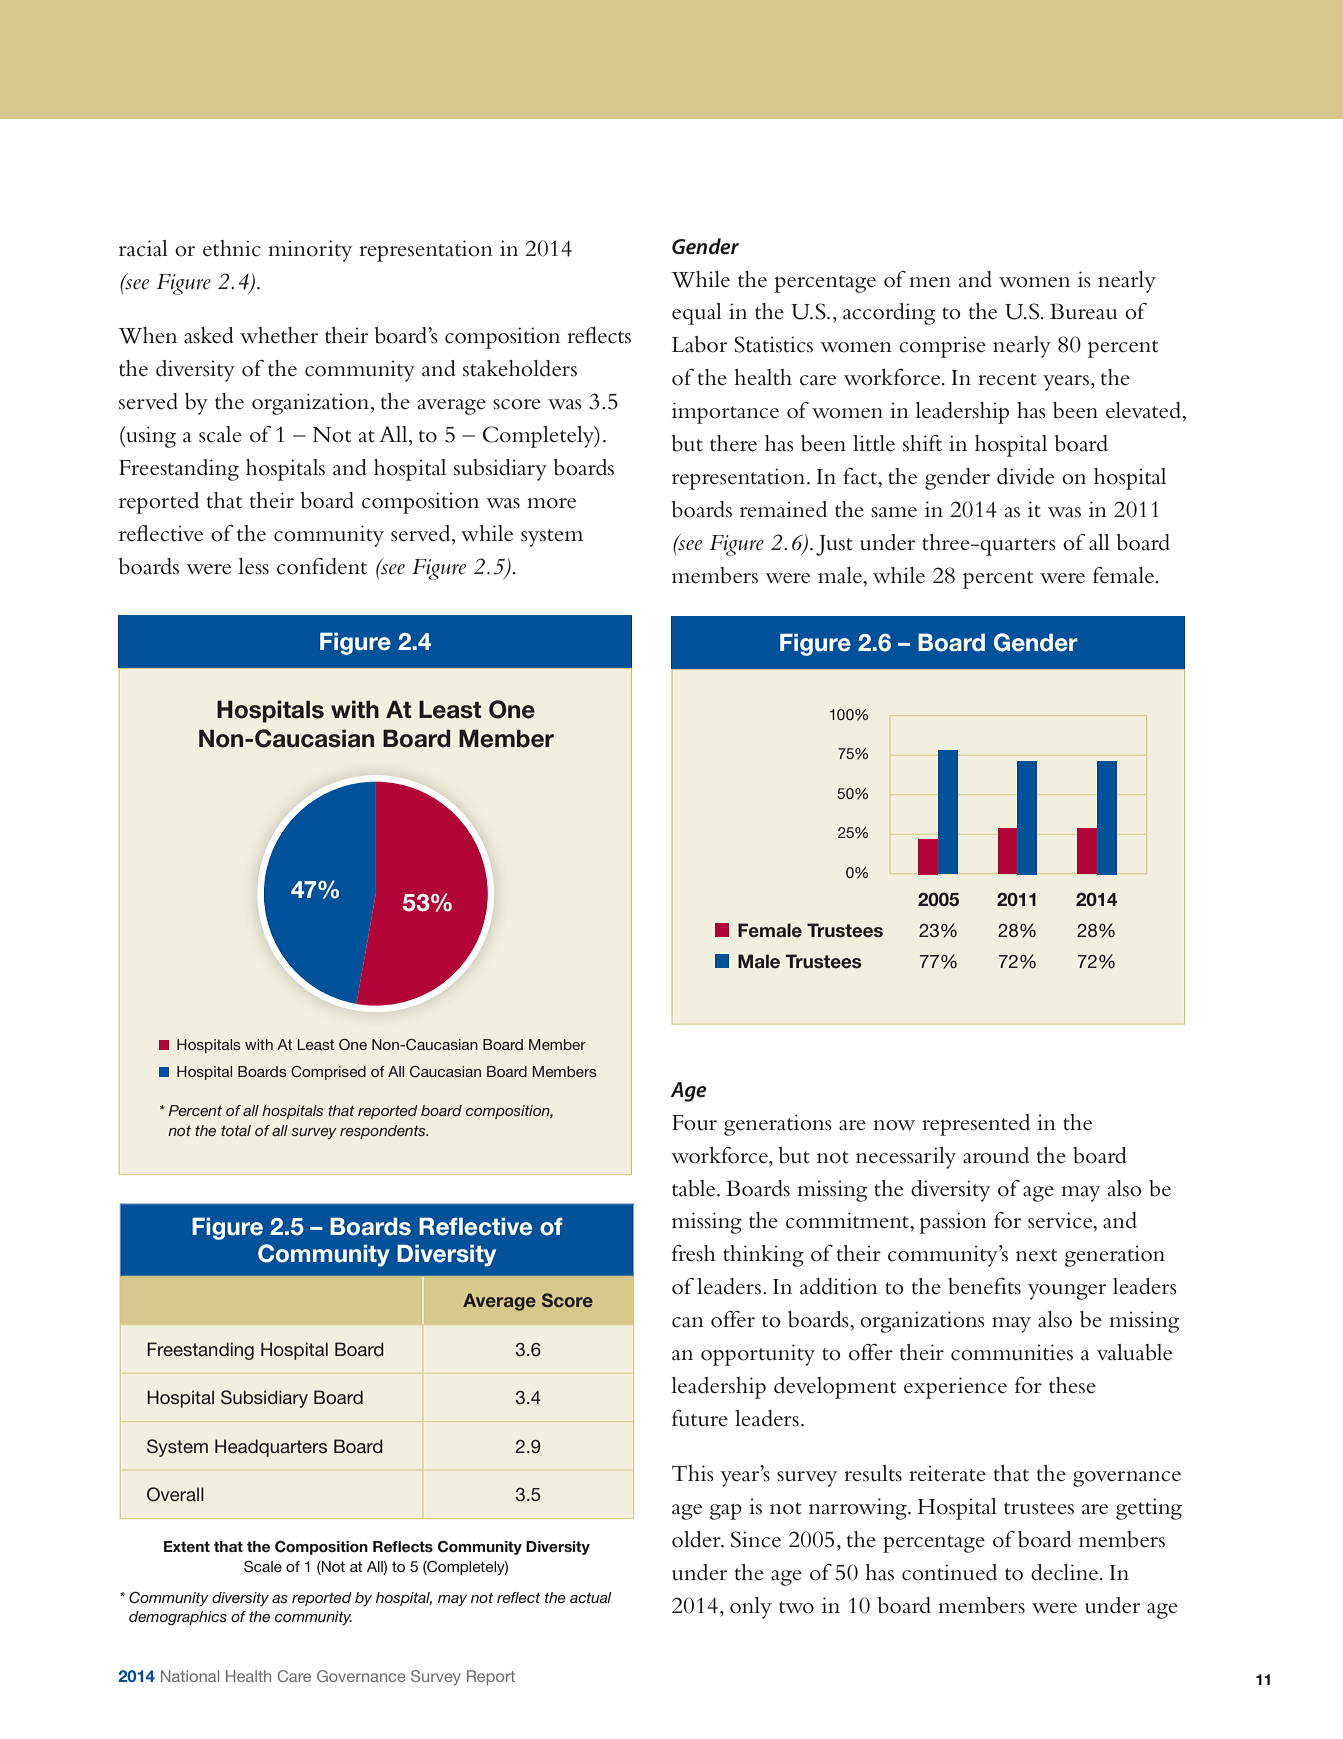 This image has width=1343, height=1739. What do you see at coordinates (695, 1188) in the image?
I see `table` at bounding box center [695, 1188].
